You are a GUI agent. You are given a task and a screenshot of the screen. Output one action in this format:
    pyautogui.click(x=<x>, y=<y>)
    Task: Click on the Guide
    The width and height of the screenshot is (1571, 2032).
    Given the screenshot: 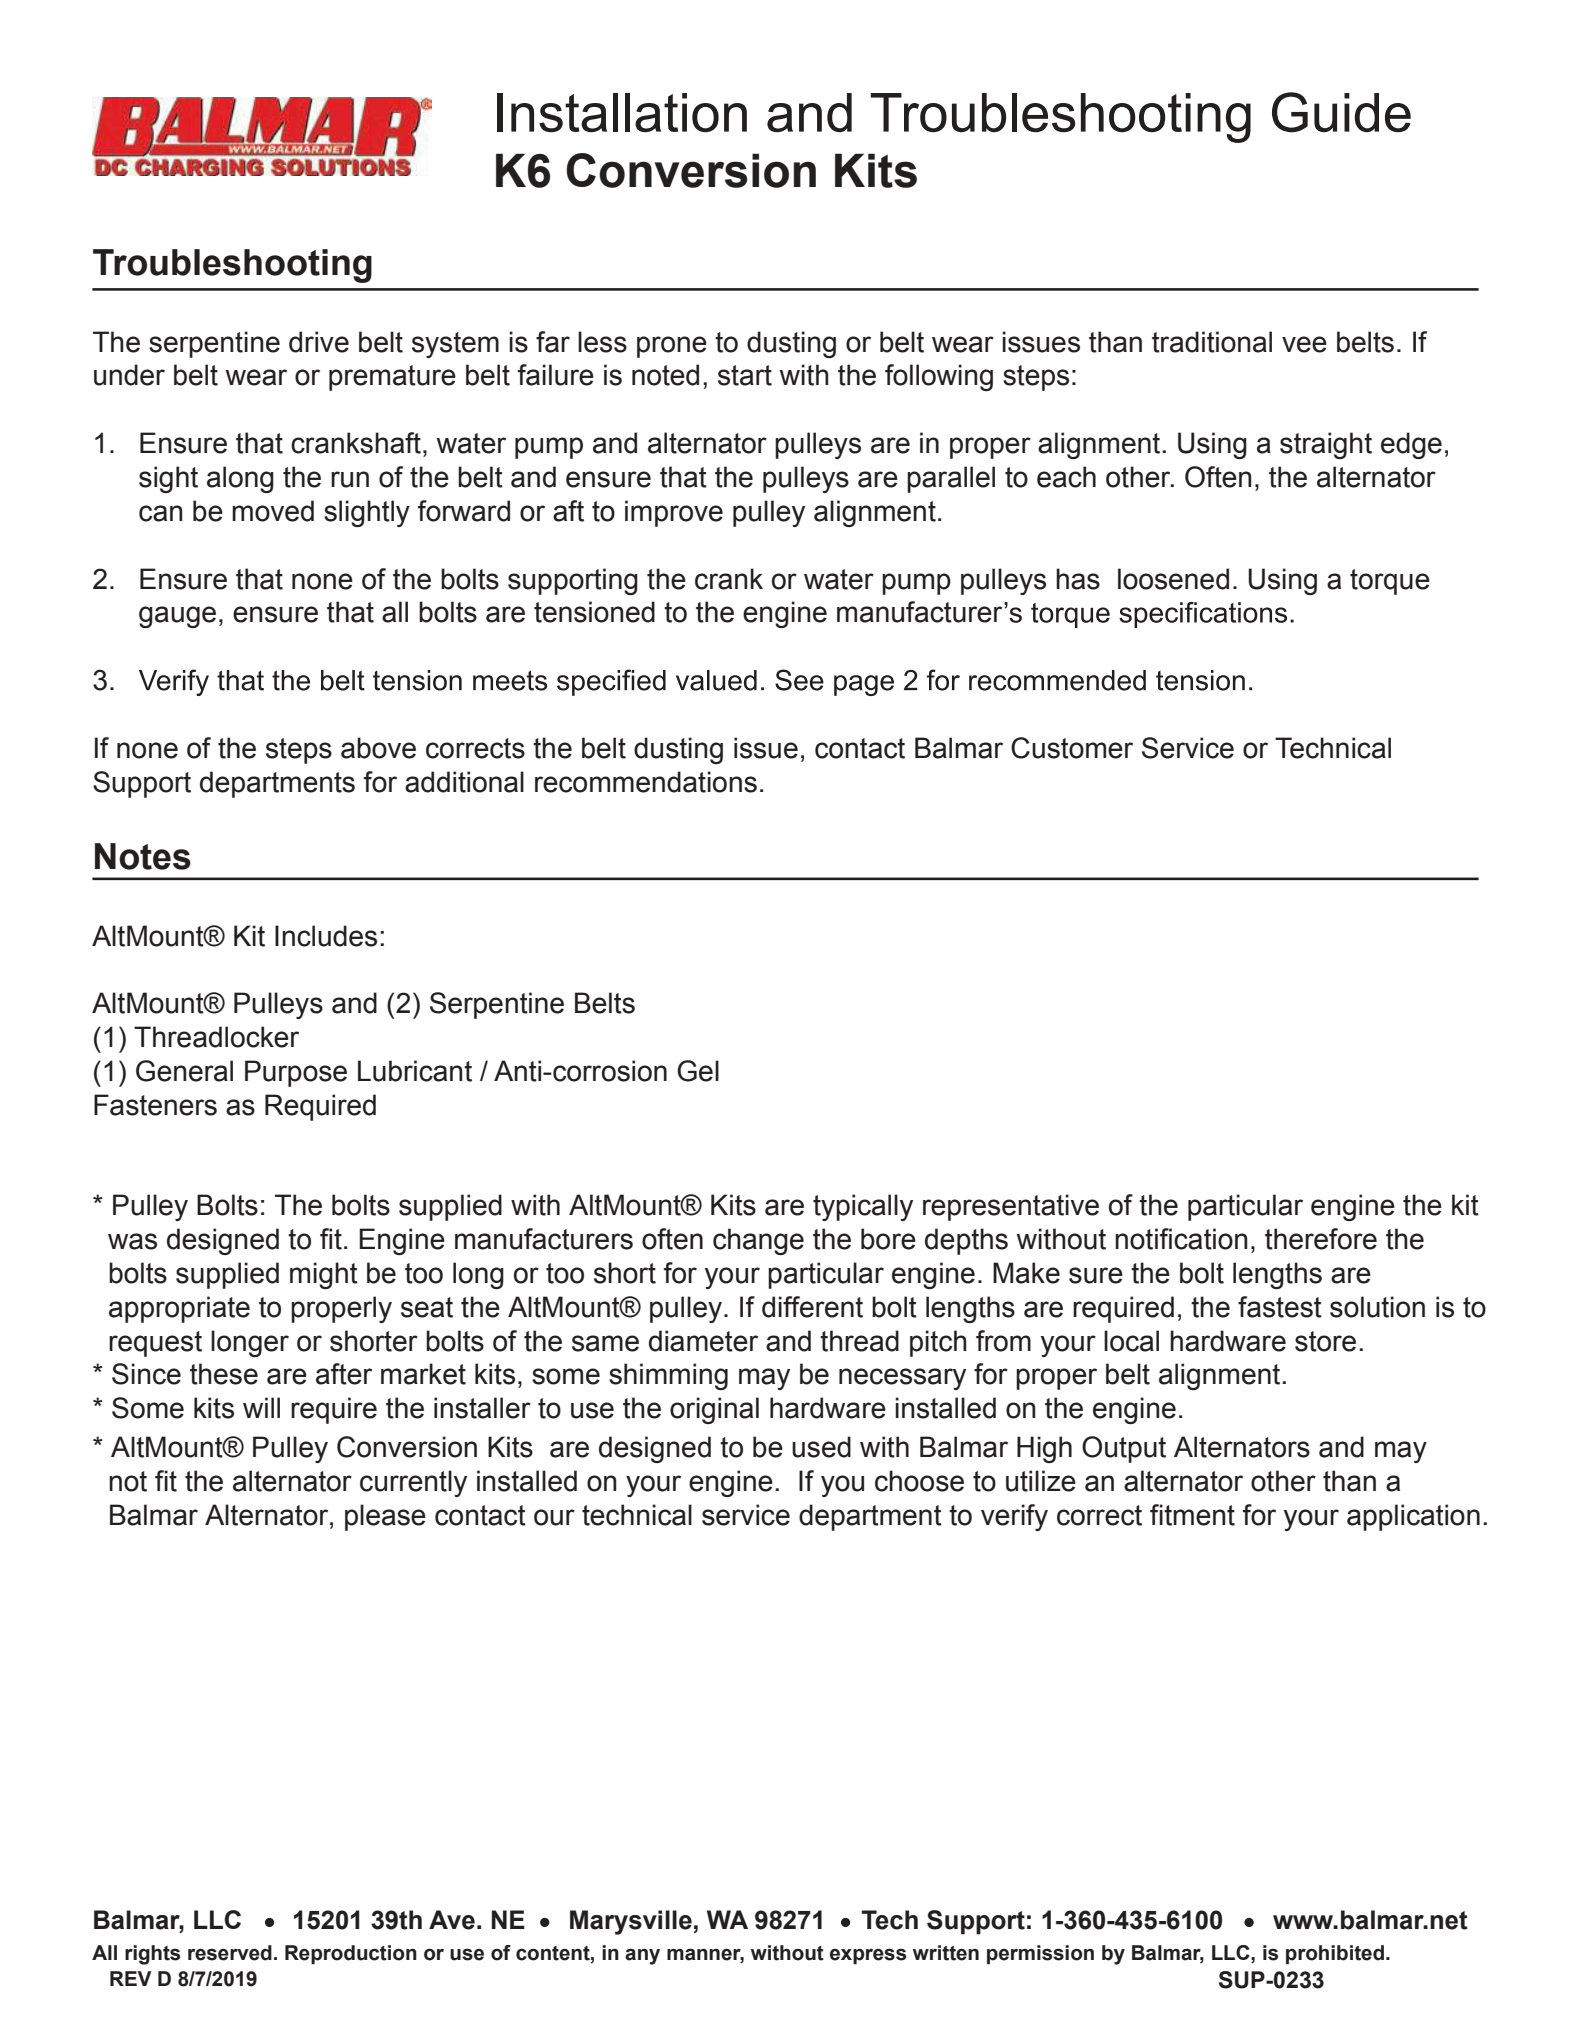 What is the action you would take?
    pyautogui.click(x=1341, y=112)
